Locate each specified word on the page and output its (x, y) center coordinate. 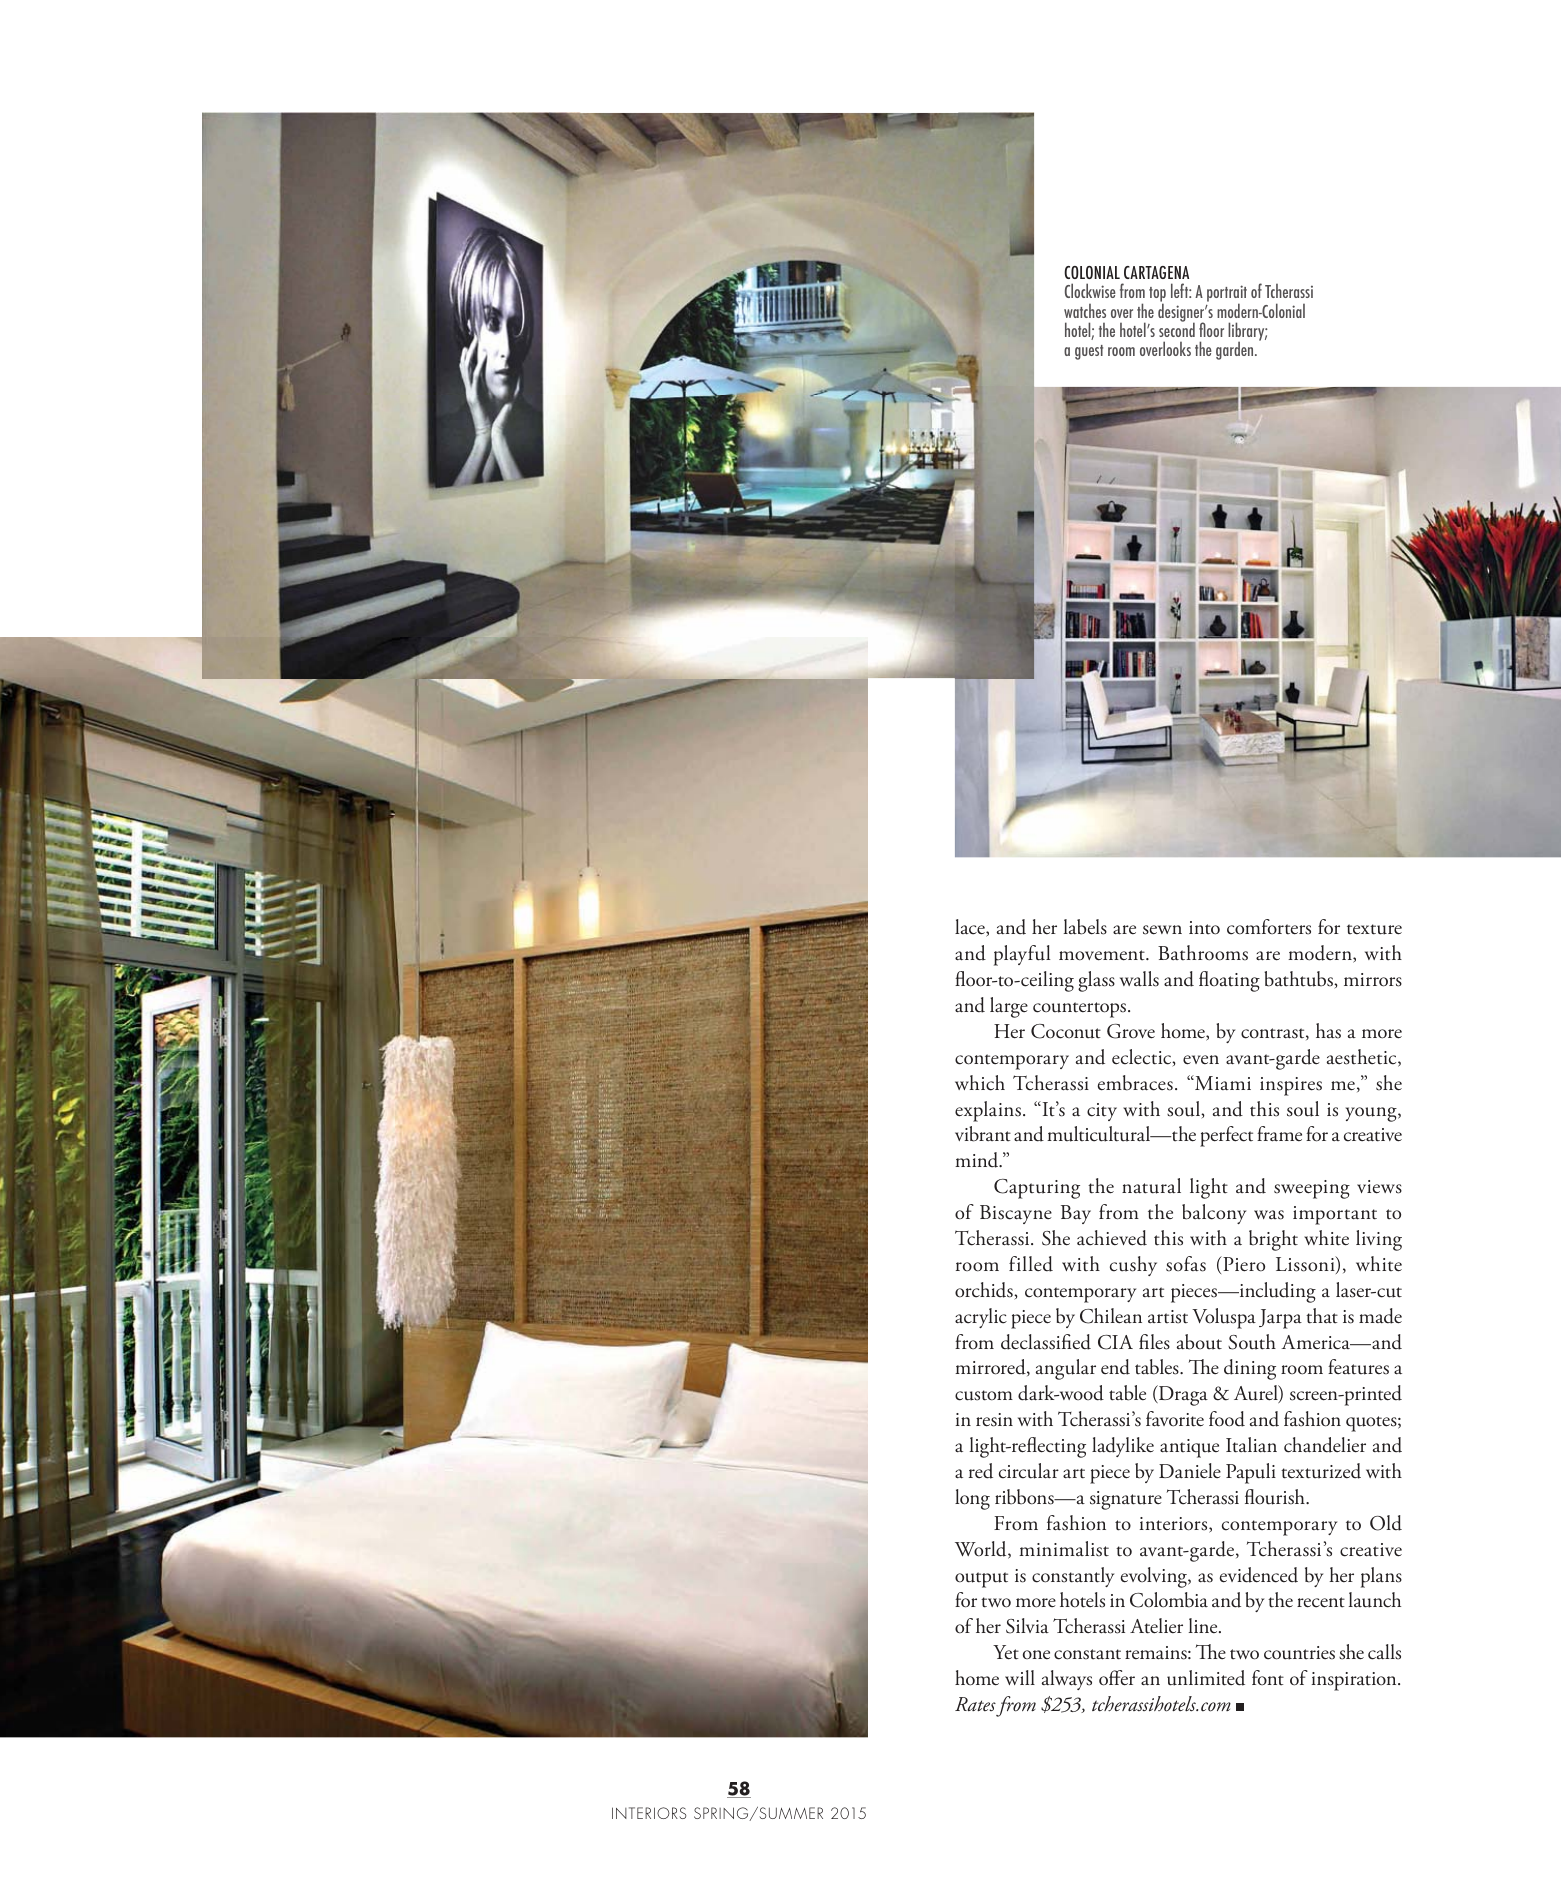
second (1177, 329)
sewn (1162, 930)
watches (1085, 311)
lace (971, 928)
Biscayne (1016, 1214)
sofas (1186, 1264)
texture (1374, 929)
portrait (1227, 295)
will (1020, 1677)
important (1335, 1215)
